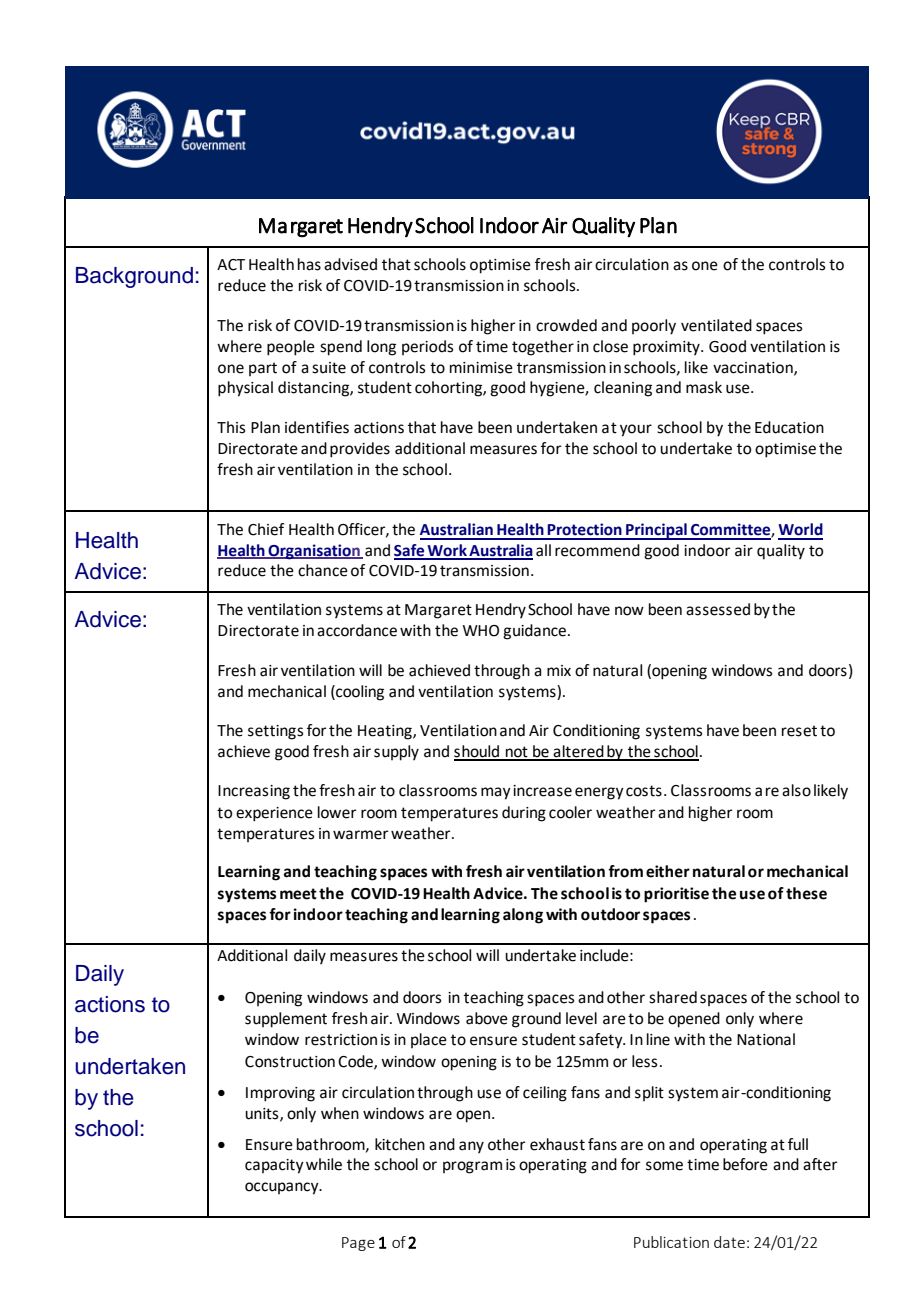 Image resolution: width=924 pixels, height=1308 pixels. Describe the element at coordinates (559, 670) in the screenshot. I see `mix` at that location.
